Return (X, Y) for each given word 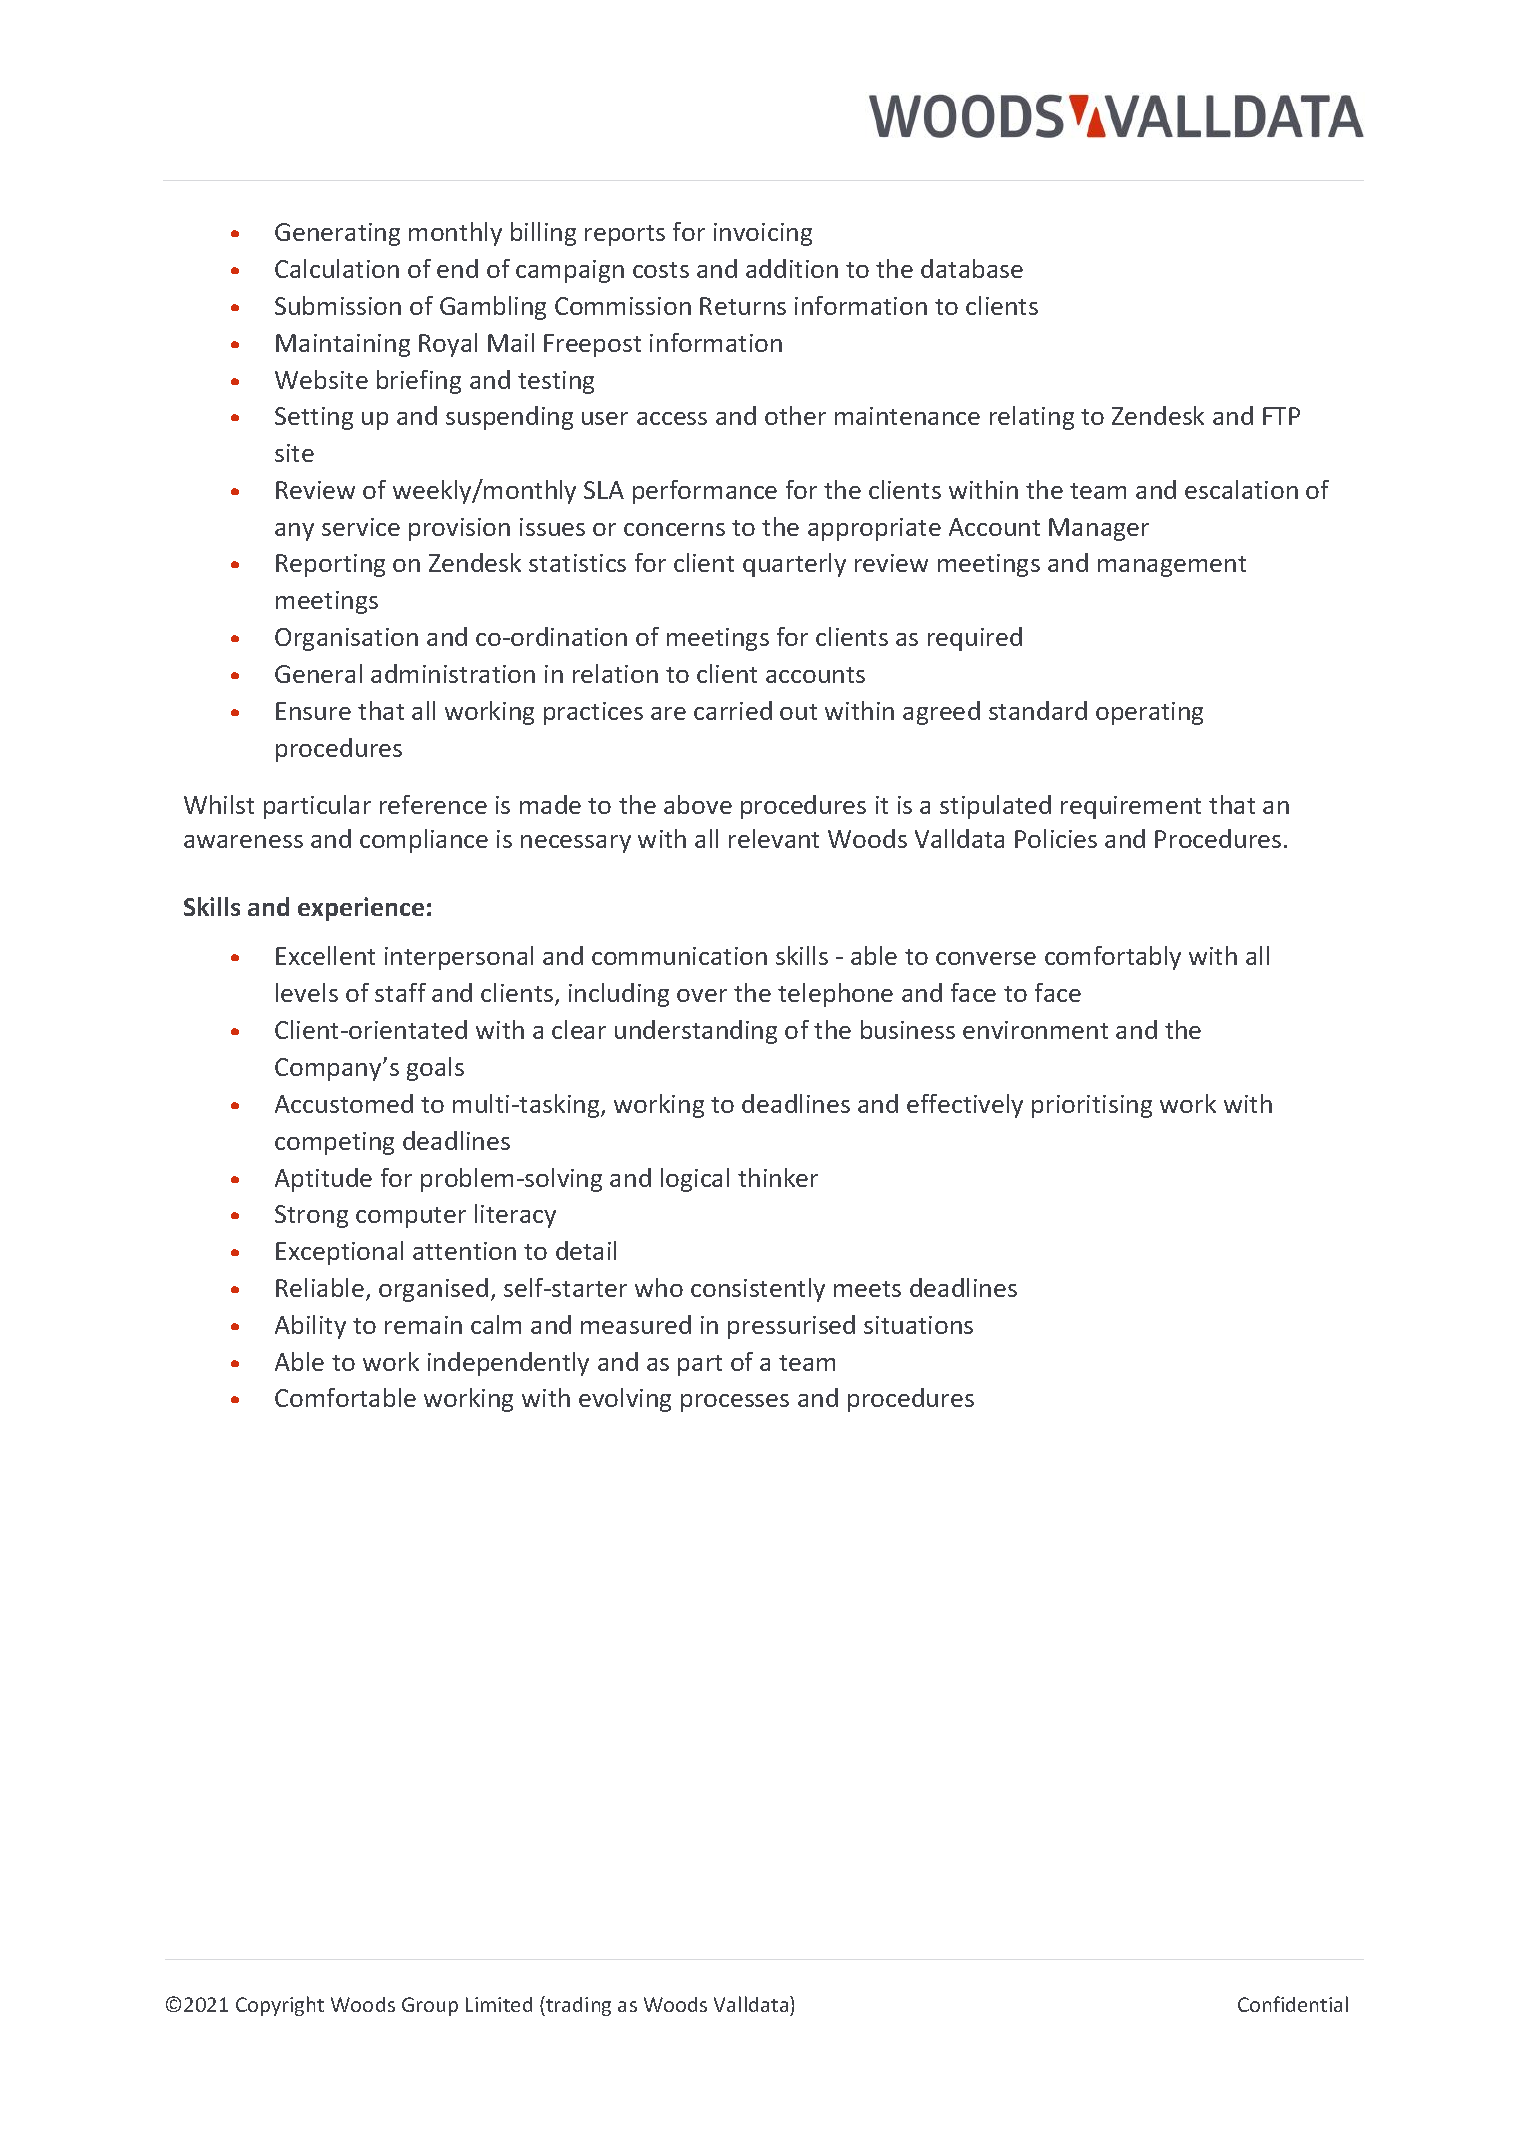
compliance (424, 841)
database (972, 268)
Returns (743, 306)
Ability (310, 1327)
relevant (774, 838)
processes (735, 1403)
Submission (338, 305)
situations (918, 1325)
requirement (1131, 807)
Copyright (280, 2006)
